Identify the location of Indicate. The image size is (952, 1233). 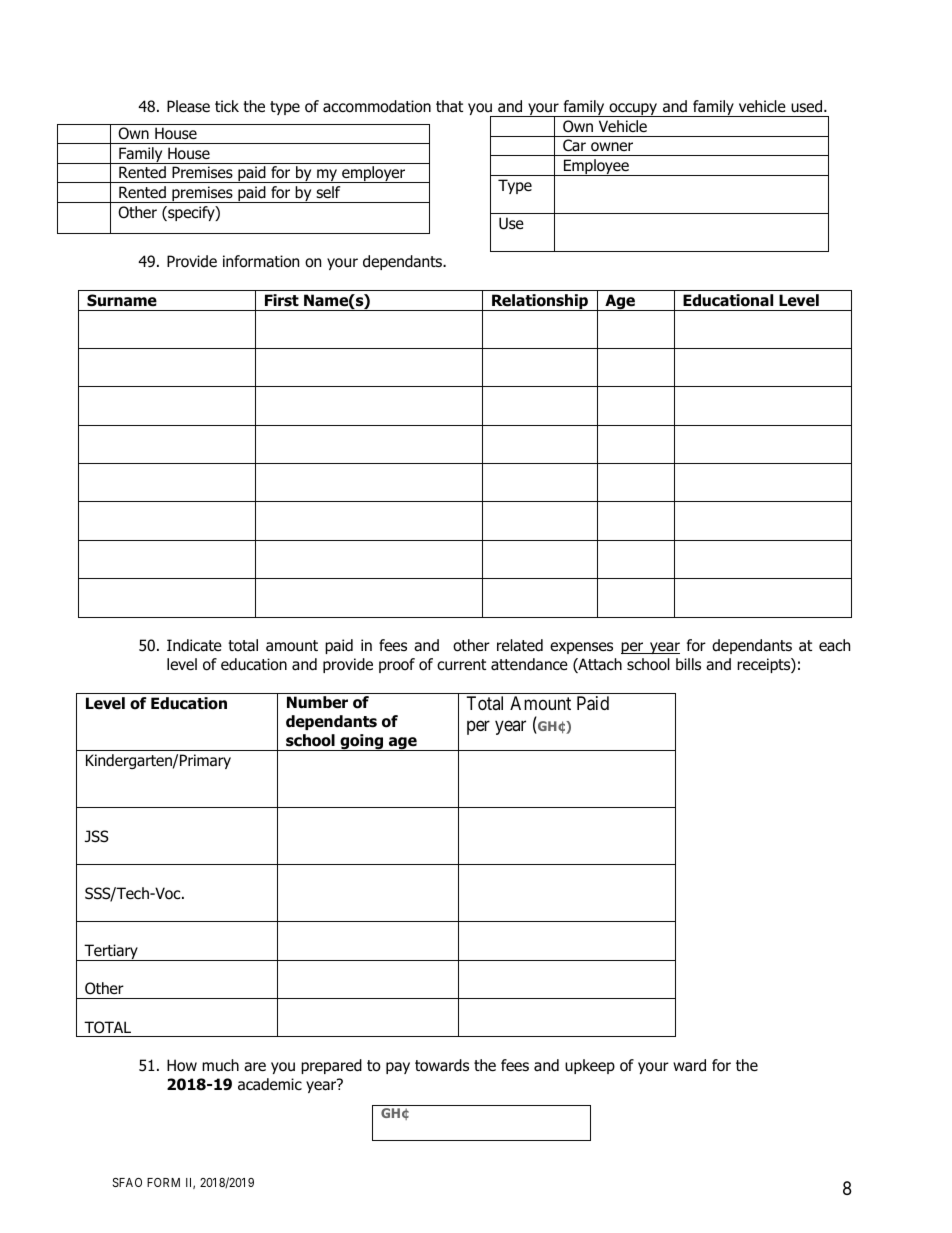
(194, 645).
